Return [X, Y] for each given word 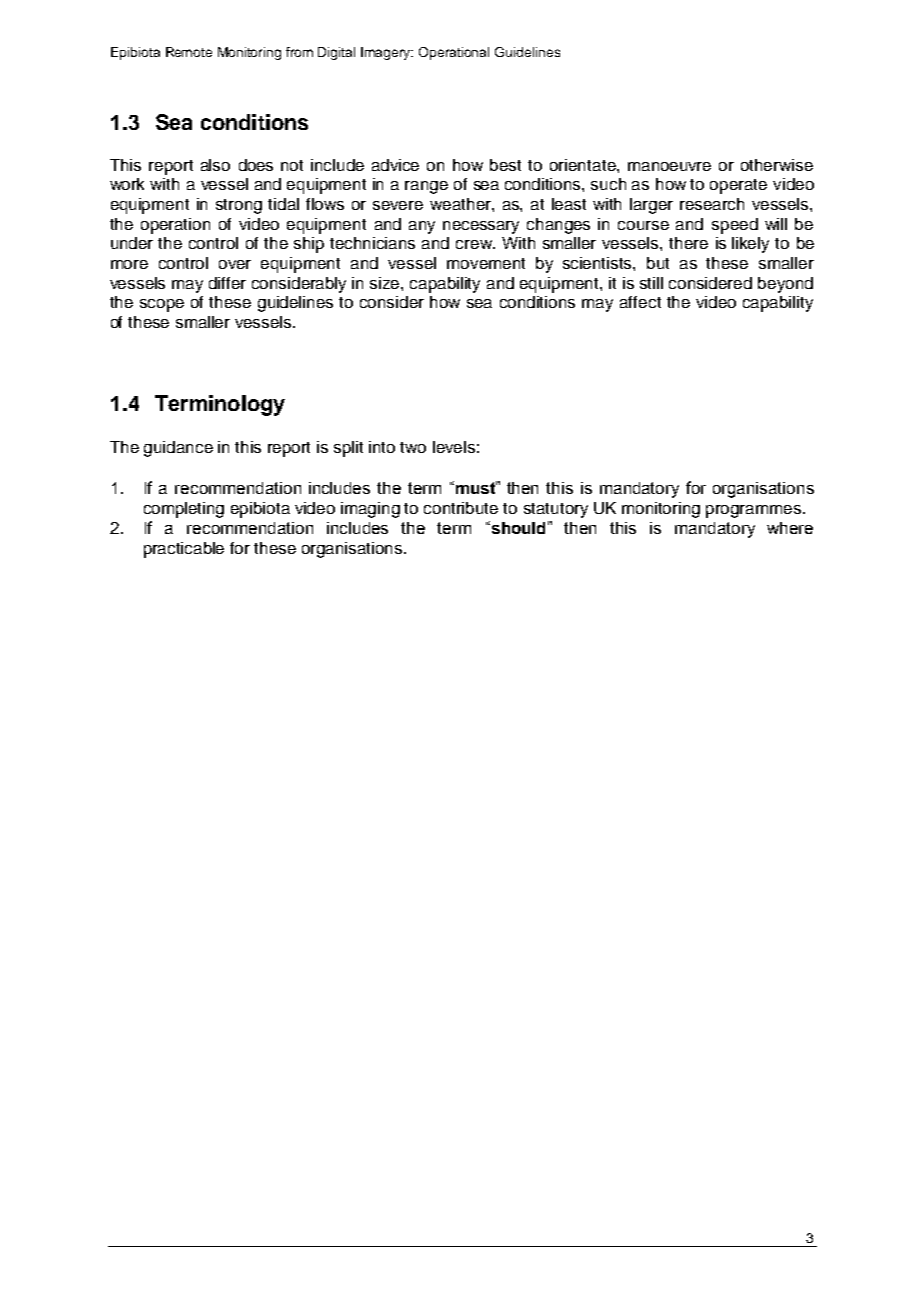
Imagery [387, 53]
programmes [755, 511]
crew [475, 244]
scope [162, 305]
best [505, 165]
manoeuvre [669, 166]
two [413, 447]
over [235, 264]
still [651, 283]
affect [640, 302]
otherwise [777, 165]
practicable [184, 550]
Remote [189, 52]
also [215, 165]
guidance [178, 449]
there [688, 243]
